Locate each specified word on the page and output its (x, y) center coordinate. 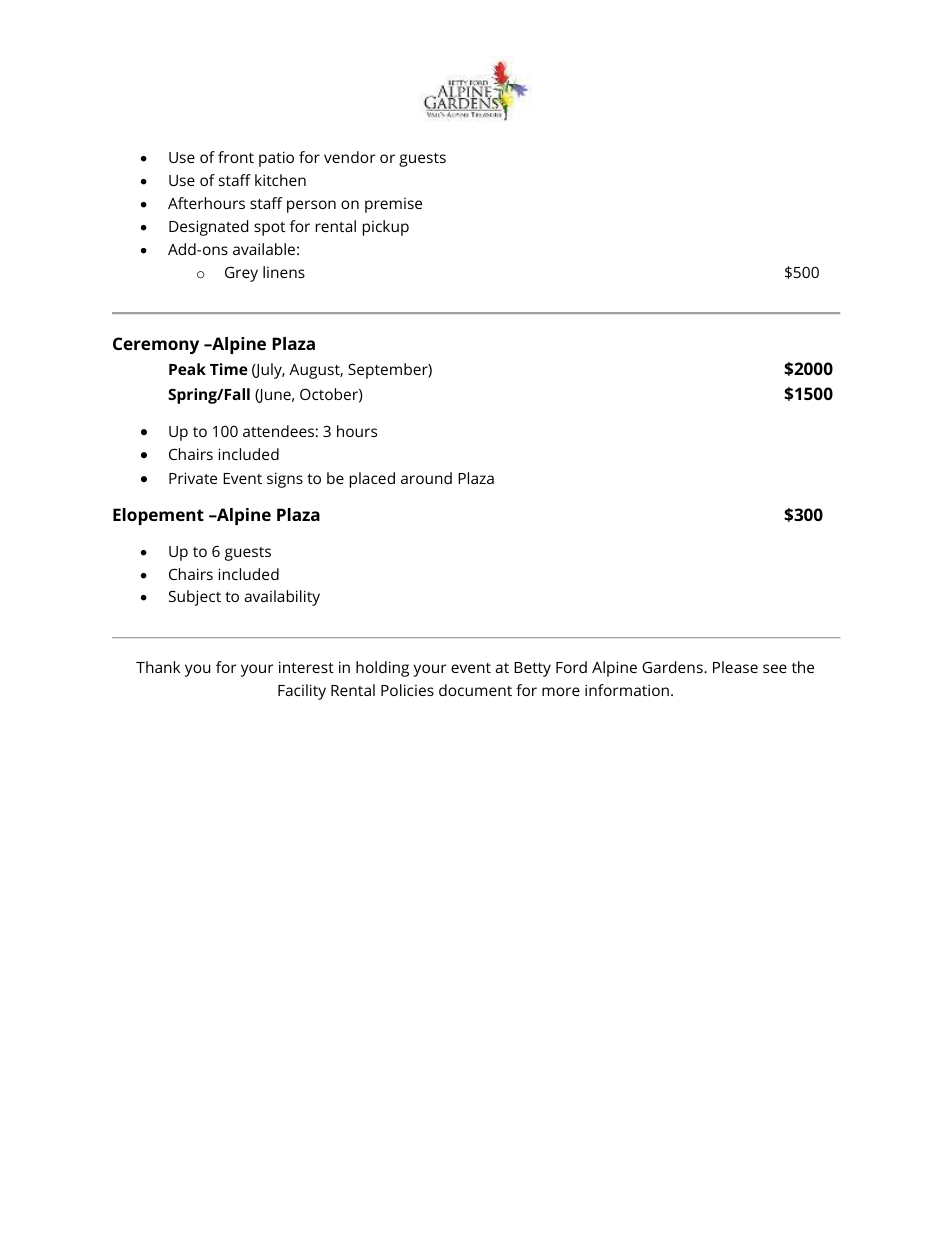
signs (285, 480)
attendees (278, 431)
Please (735, 667)
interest (306, 667)
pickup (386, 228)
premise (393, 205)
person (311, 206)
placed (372, 480)
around (426, 478)
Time (229, 369)
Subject (195, 598)
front (236, 157)
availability (282, 598)
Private (193, 478)
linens (284, 272)
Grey (241, 274)
